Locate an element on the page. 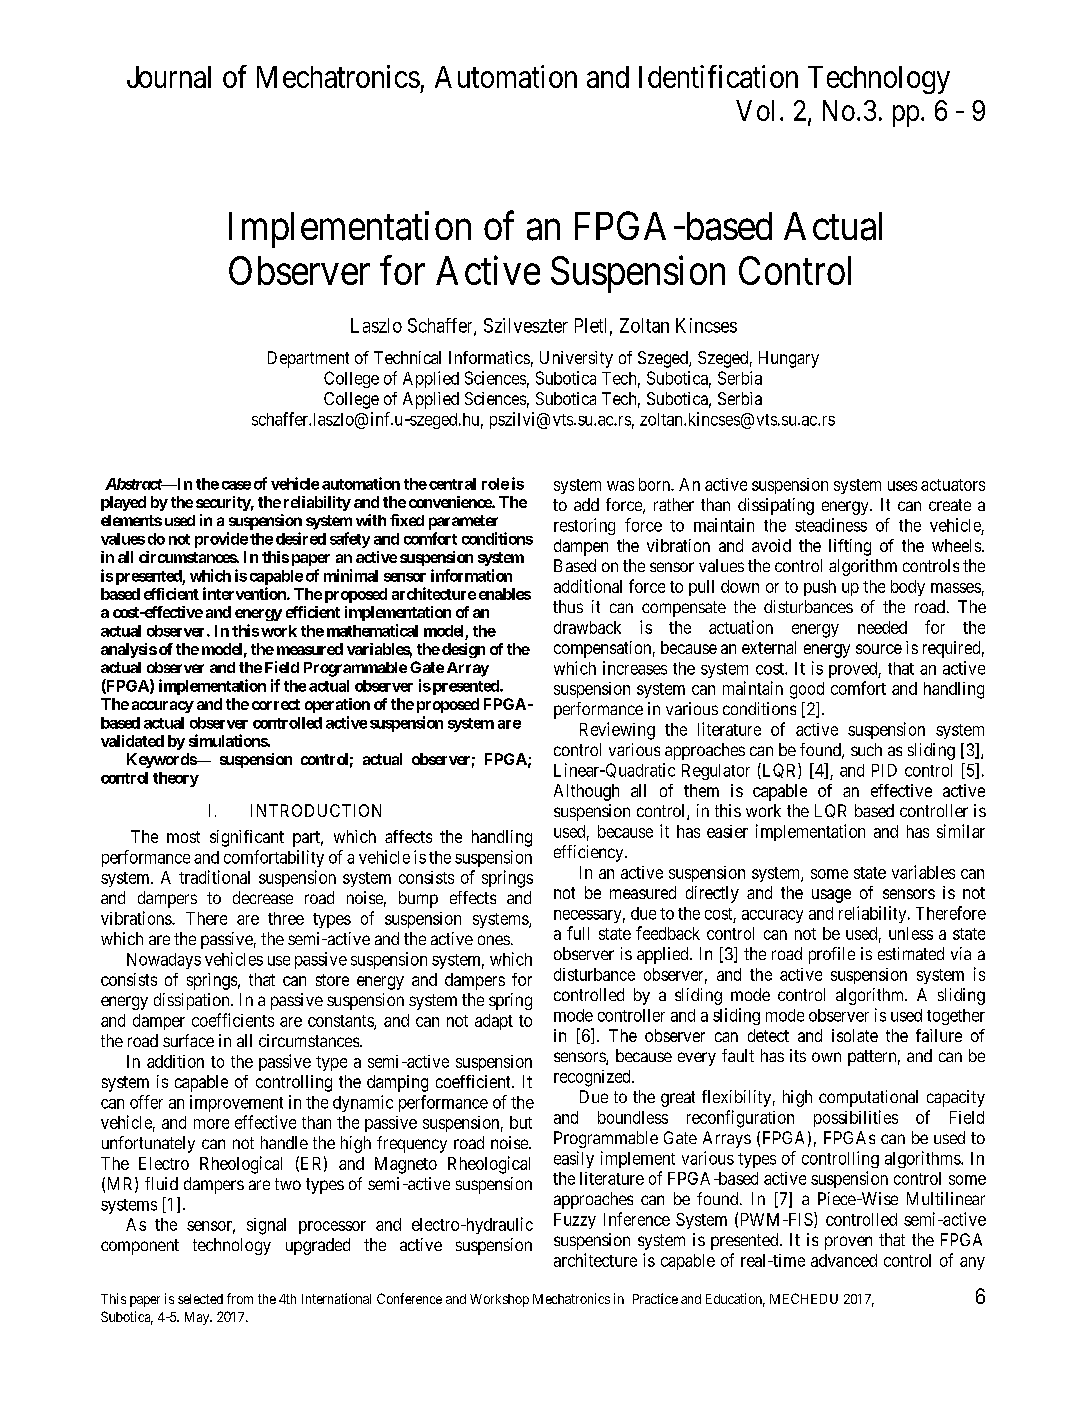 Image resolution: width=1086 pixels, height=1406 pixels. Identification is located at coordinates (718, 76).
